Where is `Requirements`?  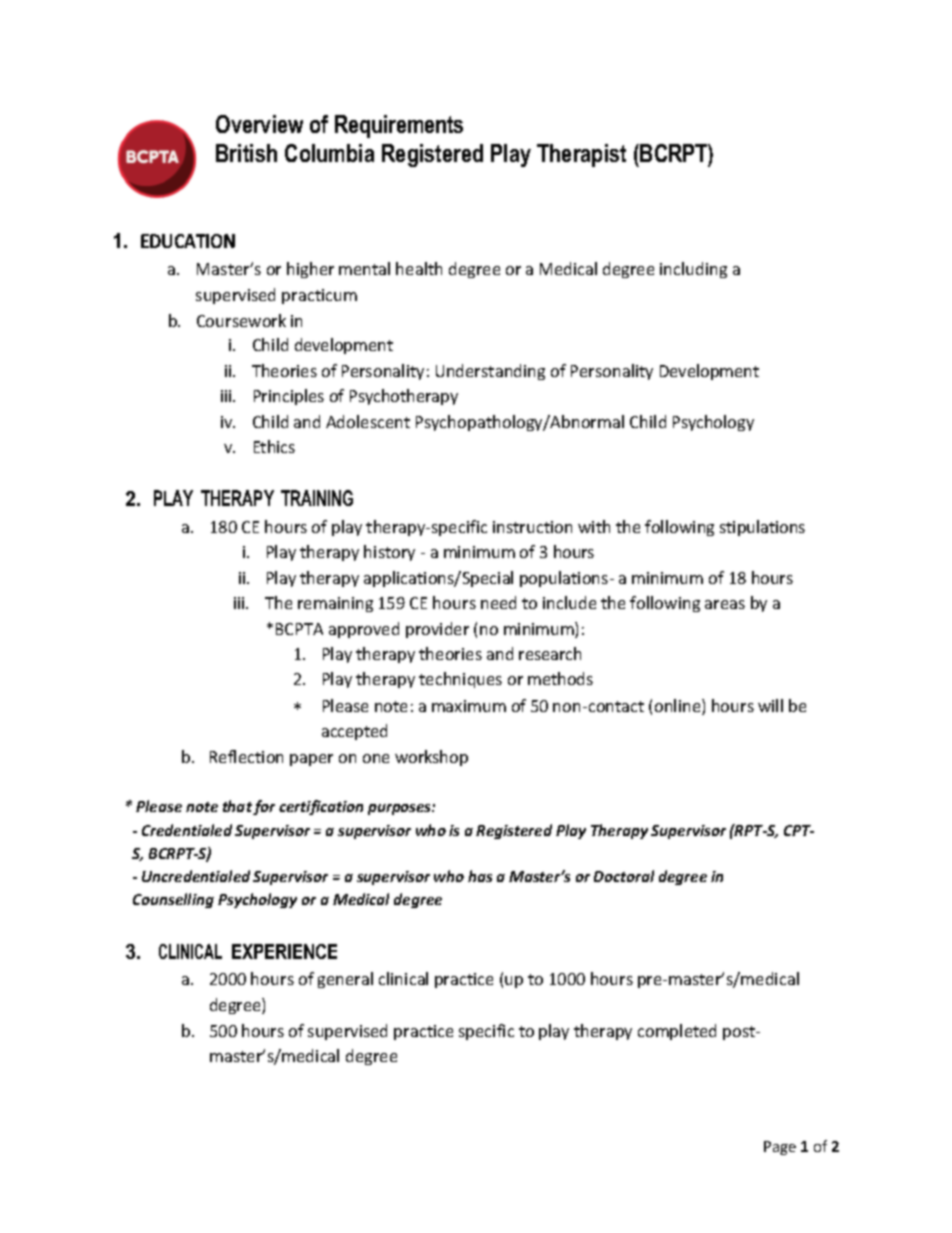
Requirements is located at coordinates (399, 126).
